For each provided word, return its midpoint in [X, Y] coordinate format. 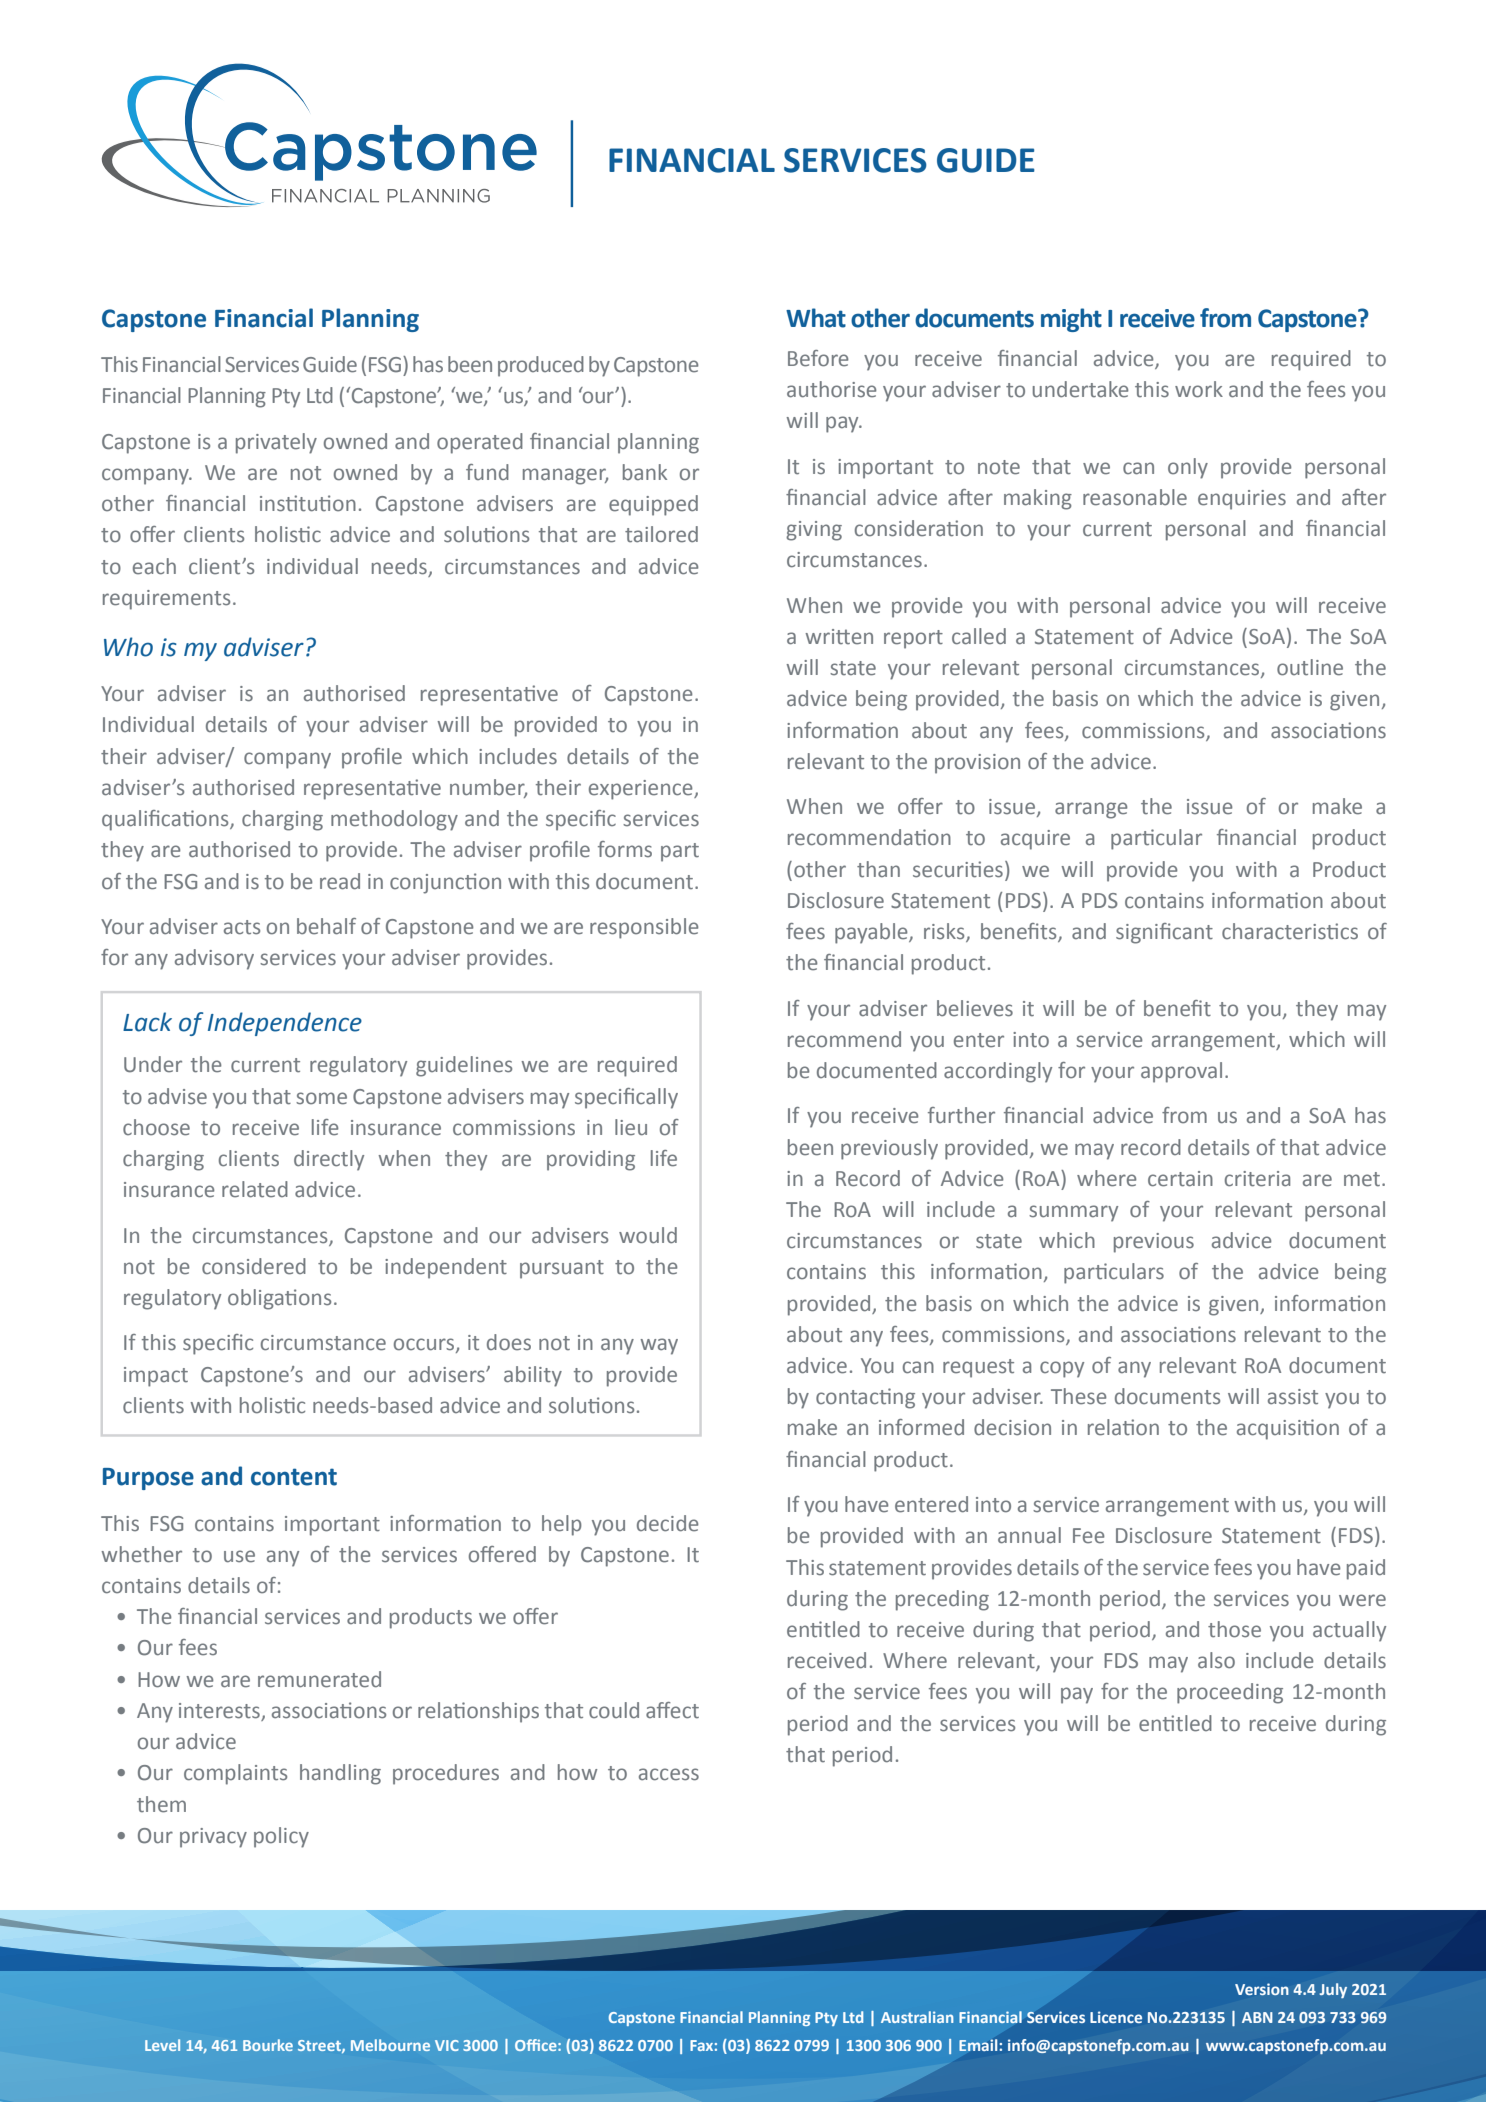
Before [818, 358]
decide [668, 1523]
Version [1262, 1989]
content [294, 1477]
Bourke [268, 2045]
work [1199, 389]
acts [242, 927]
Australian [917, 2017]
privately [276, 443]
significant [1164, 933]
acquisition [1288, 1429]
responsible [644, 928]
